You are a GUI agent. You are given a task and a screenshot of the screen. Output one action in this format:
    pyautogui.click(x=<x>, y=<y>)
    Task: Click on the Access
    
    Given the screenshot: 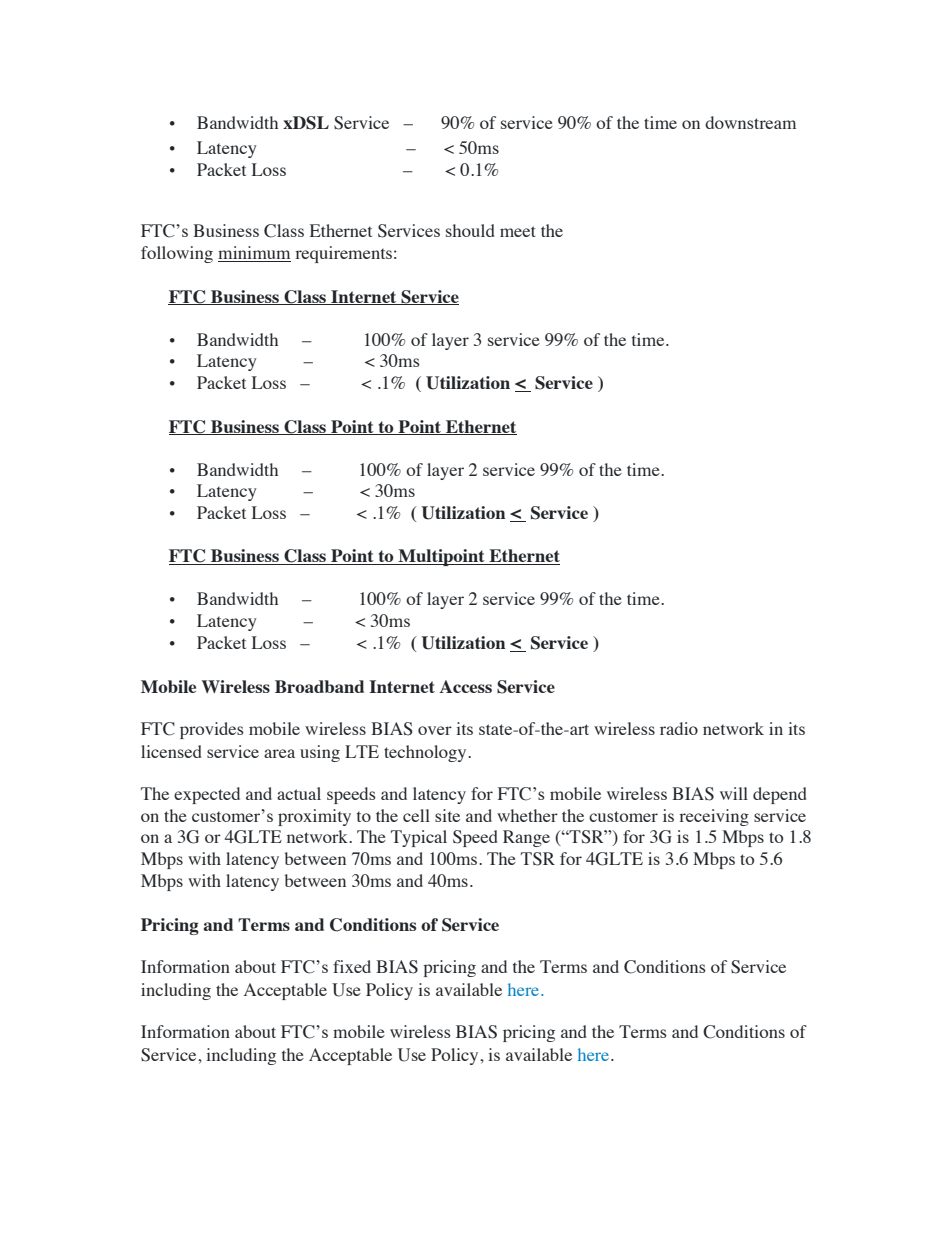 What is the action you would take?
    pyautogui.click(x=465, y=686)
